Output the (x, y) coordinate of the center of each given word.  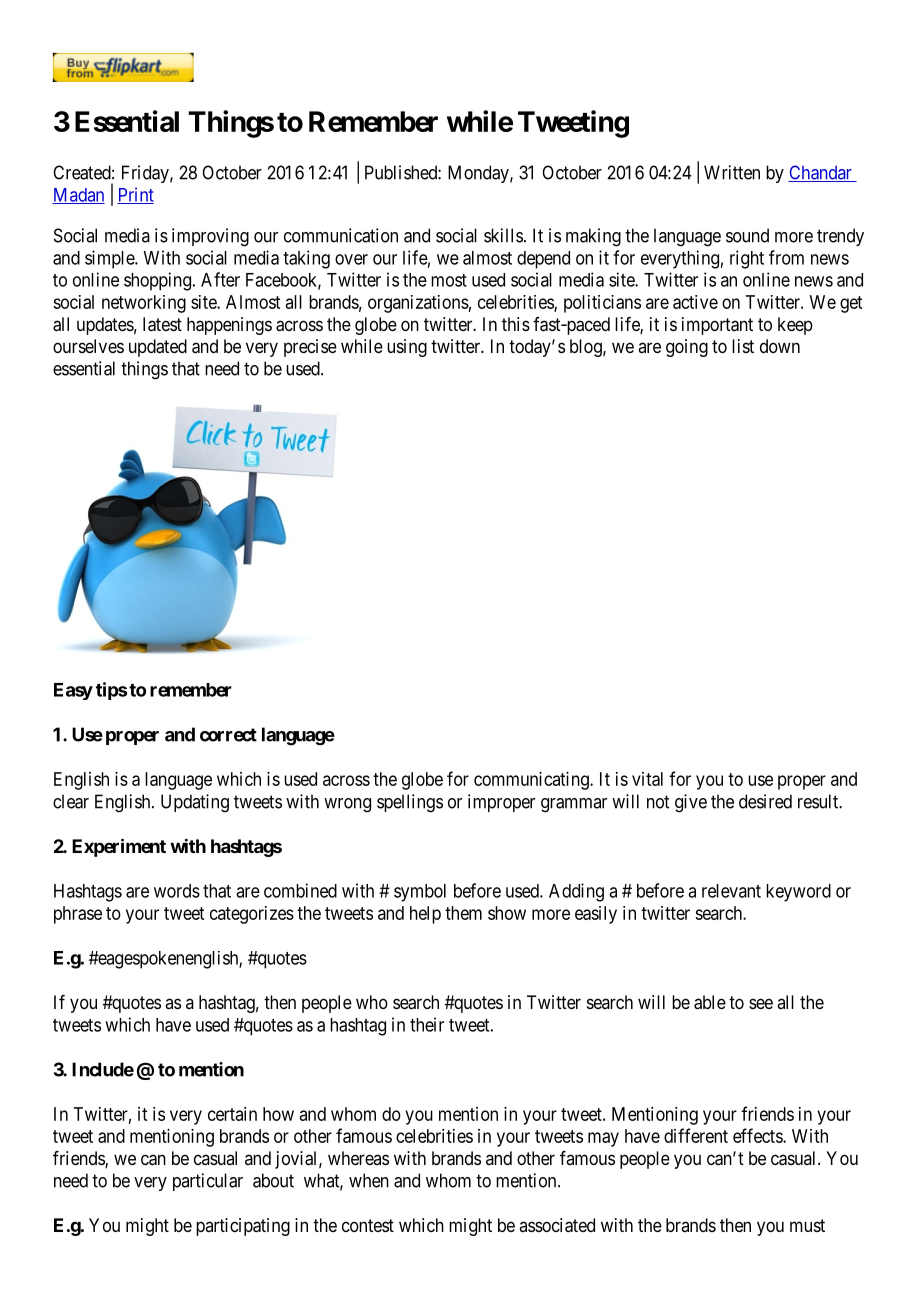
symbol (420, 893)
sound (747, 235)
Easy (73, 691)
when (369, 1180)
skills (503, 235)
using (407, 348)
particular (208, 1182)
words (177, 891)
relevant (731, 891)
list (743, 346)
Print (135, 195)
